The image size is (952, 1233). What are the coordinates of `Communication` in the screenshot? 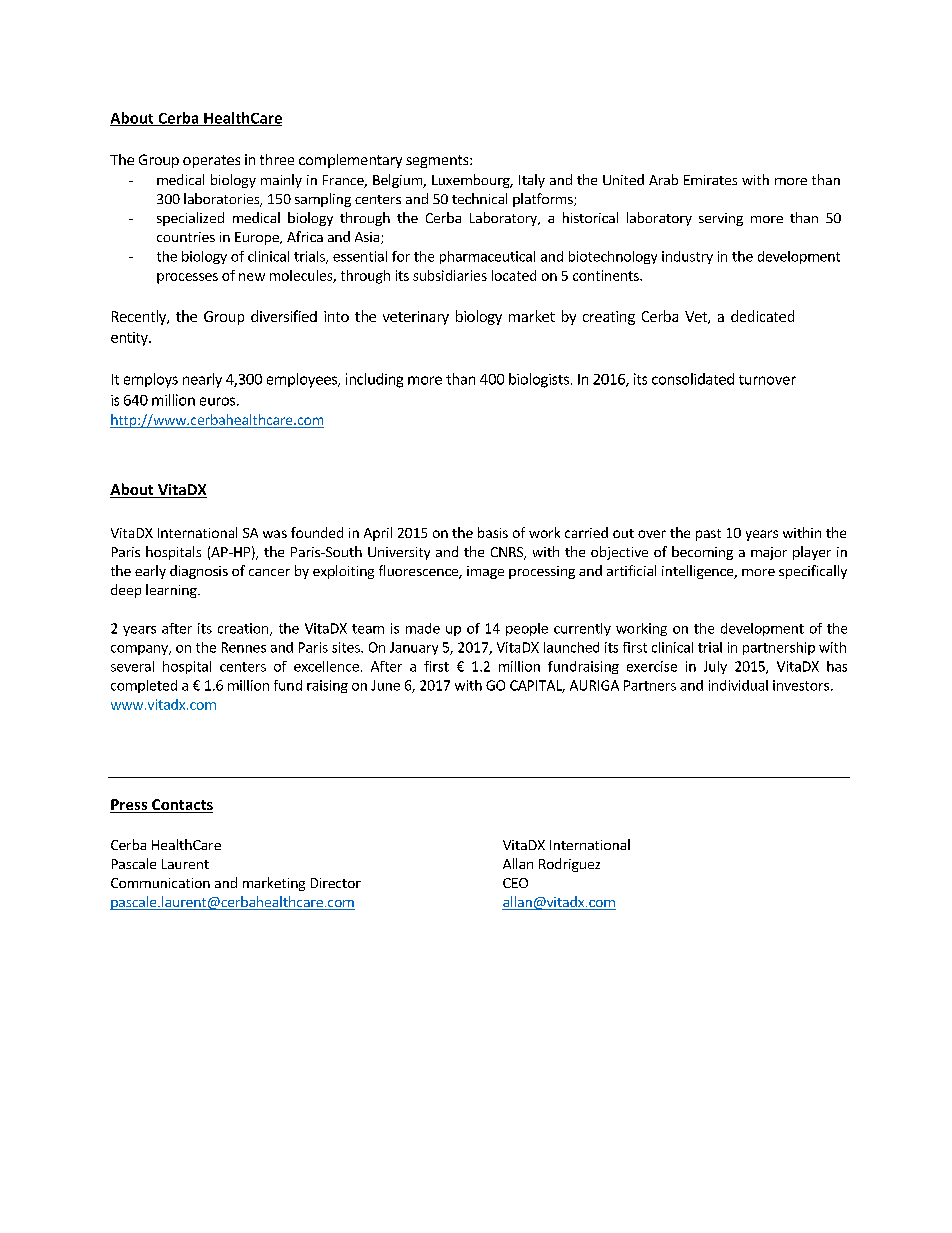 It's located at (160, 883).
